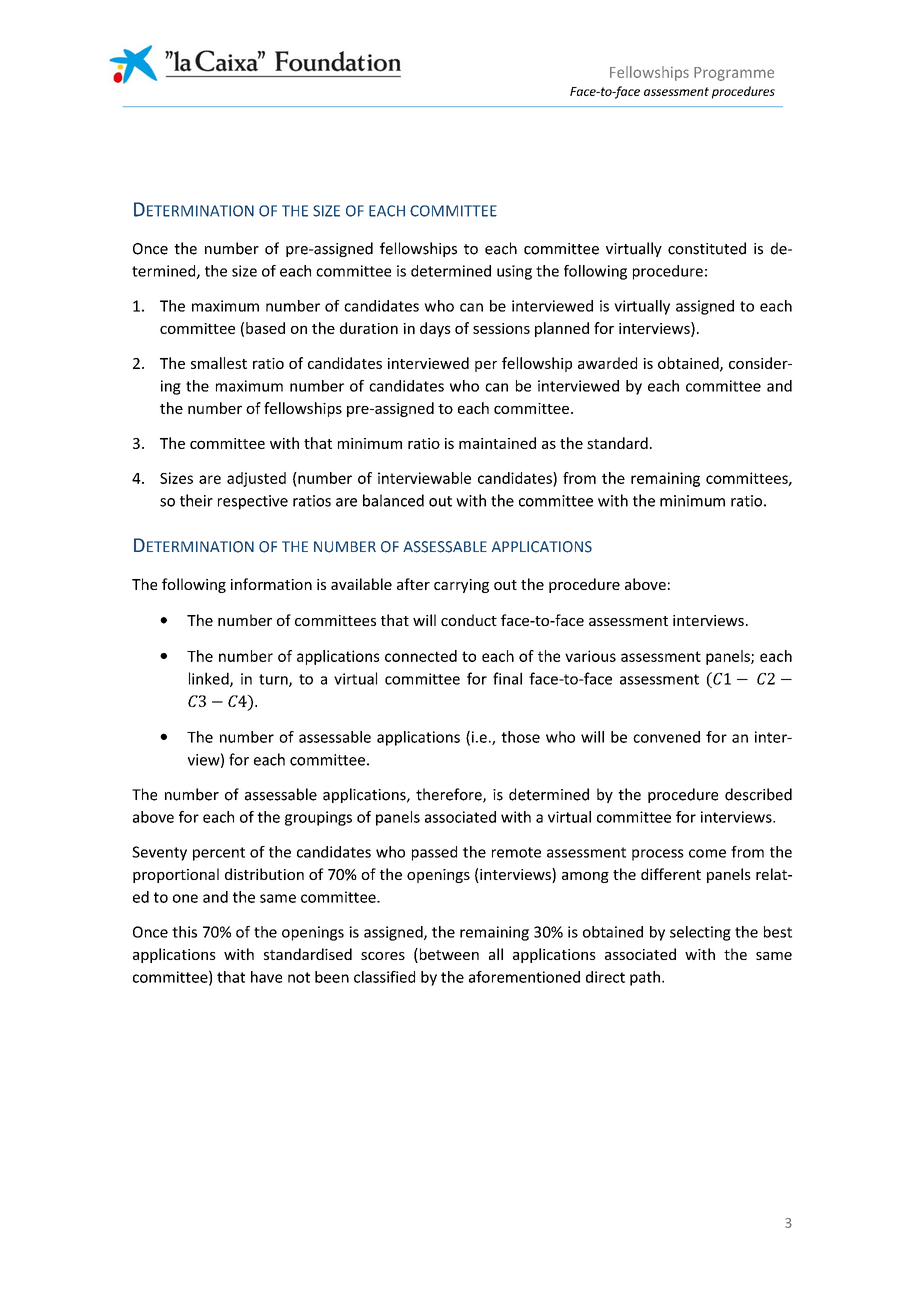 The width and height of the page is (924, 1308). I want to click on sessions, so click(501, 328).
